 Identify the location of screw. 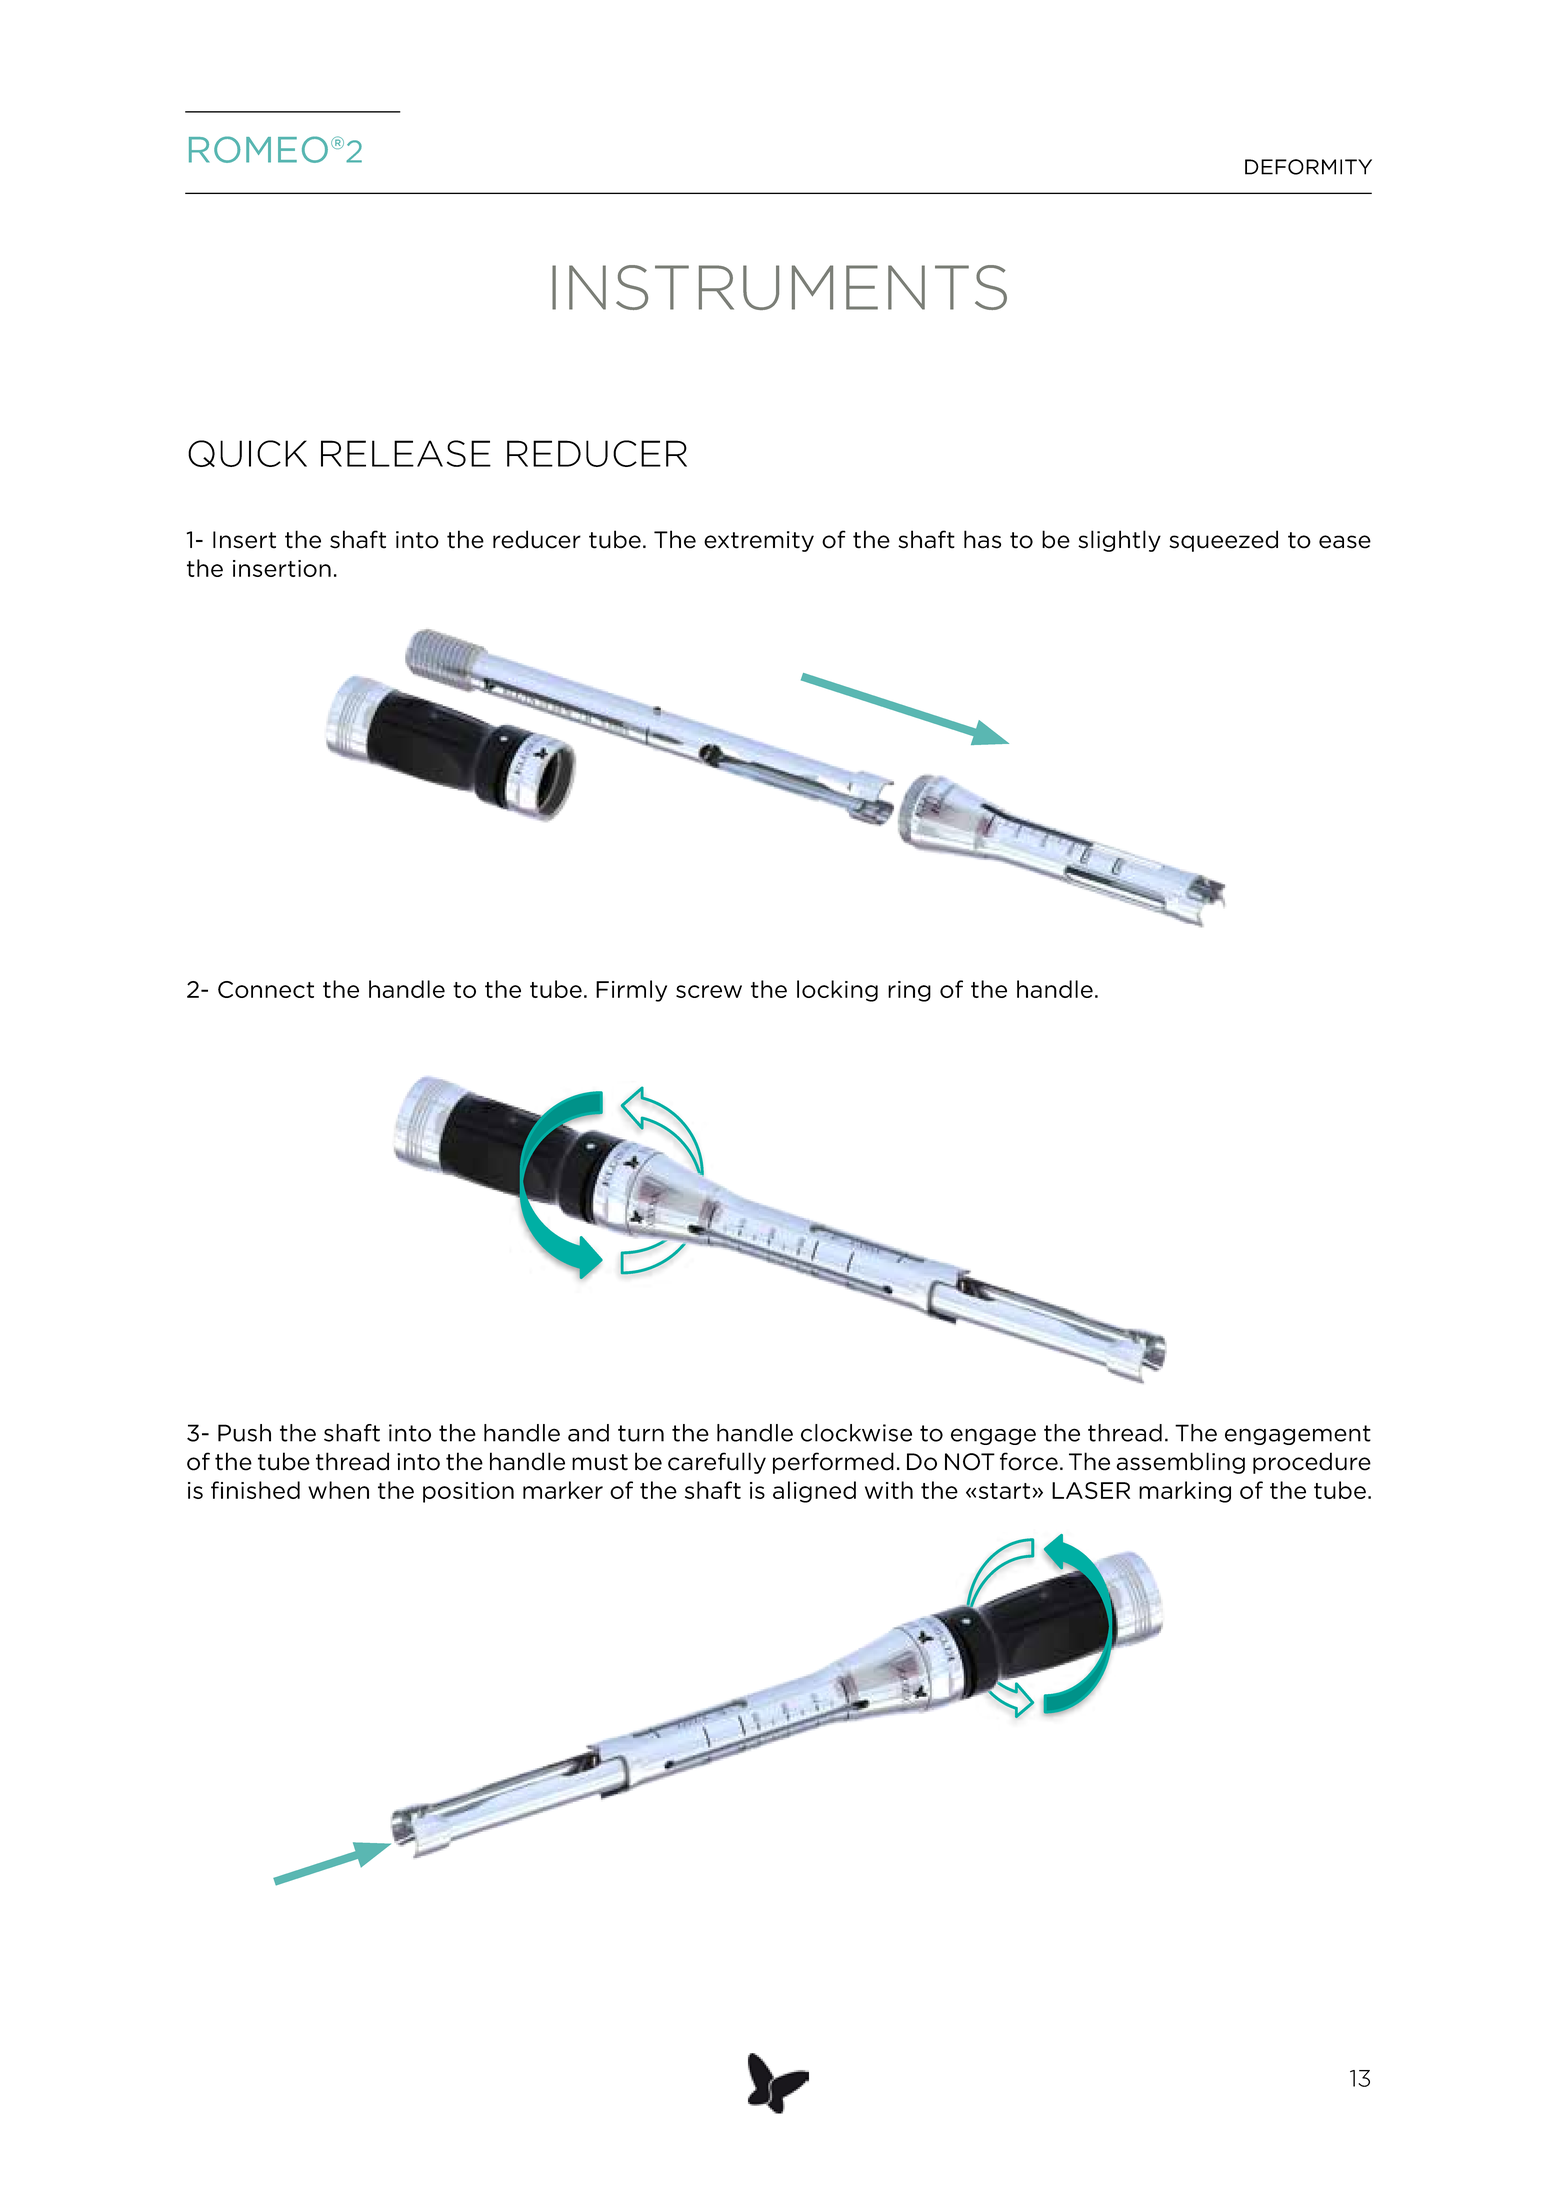
(709, 991).
